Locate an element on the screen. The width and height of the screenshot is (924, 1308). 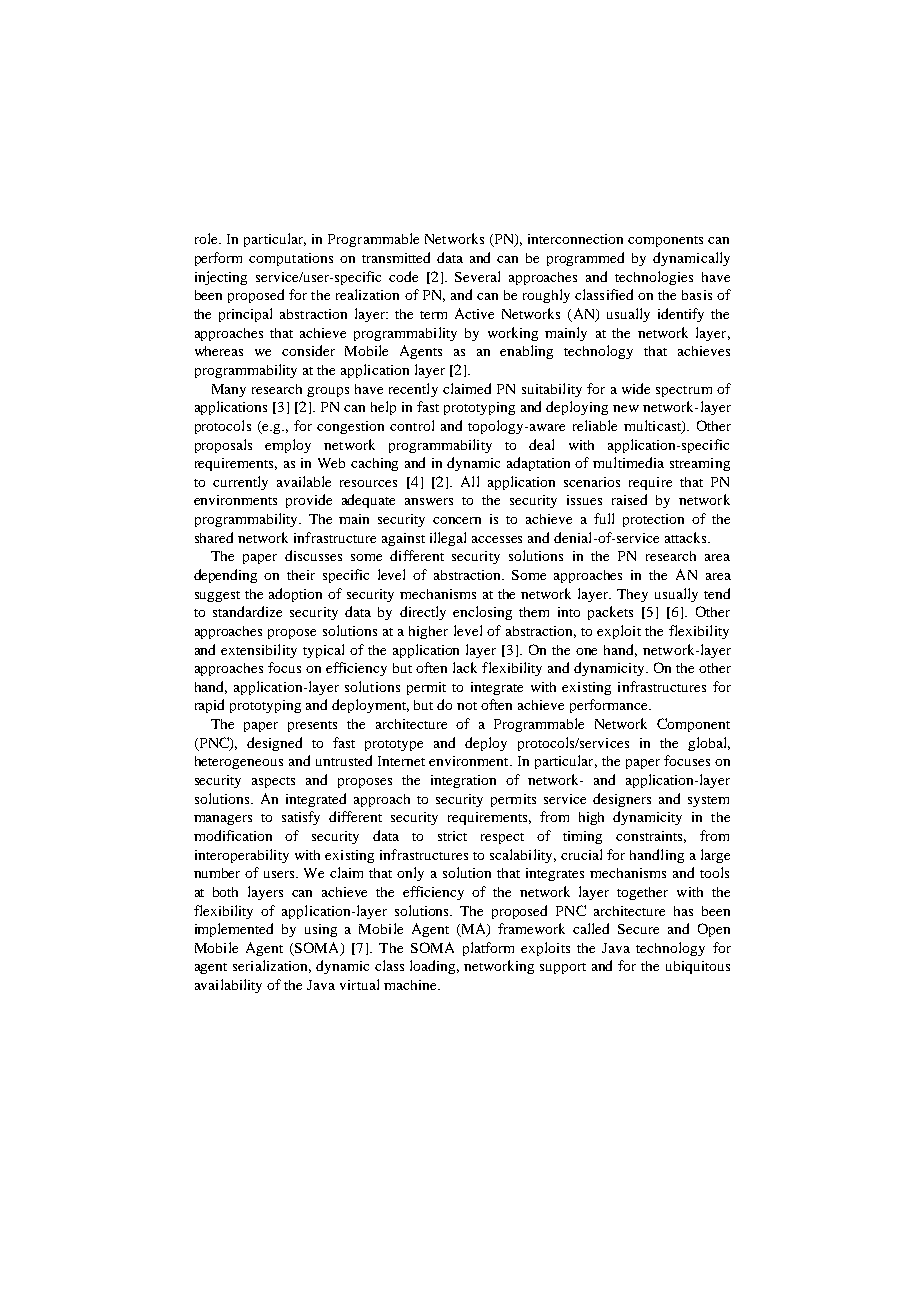
technologies is located at coordinates (654, 278).
